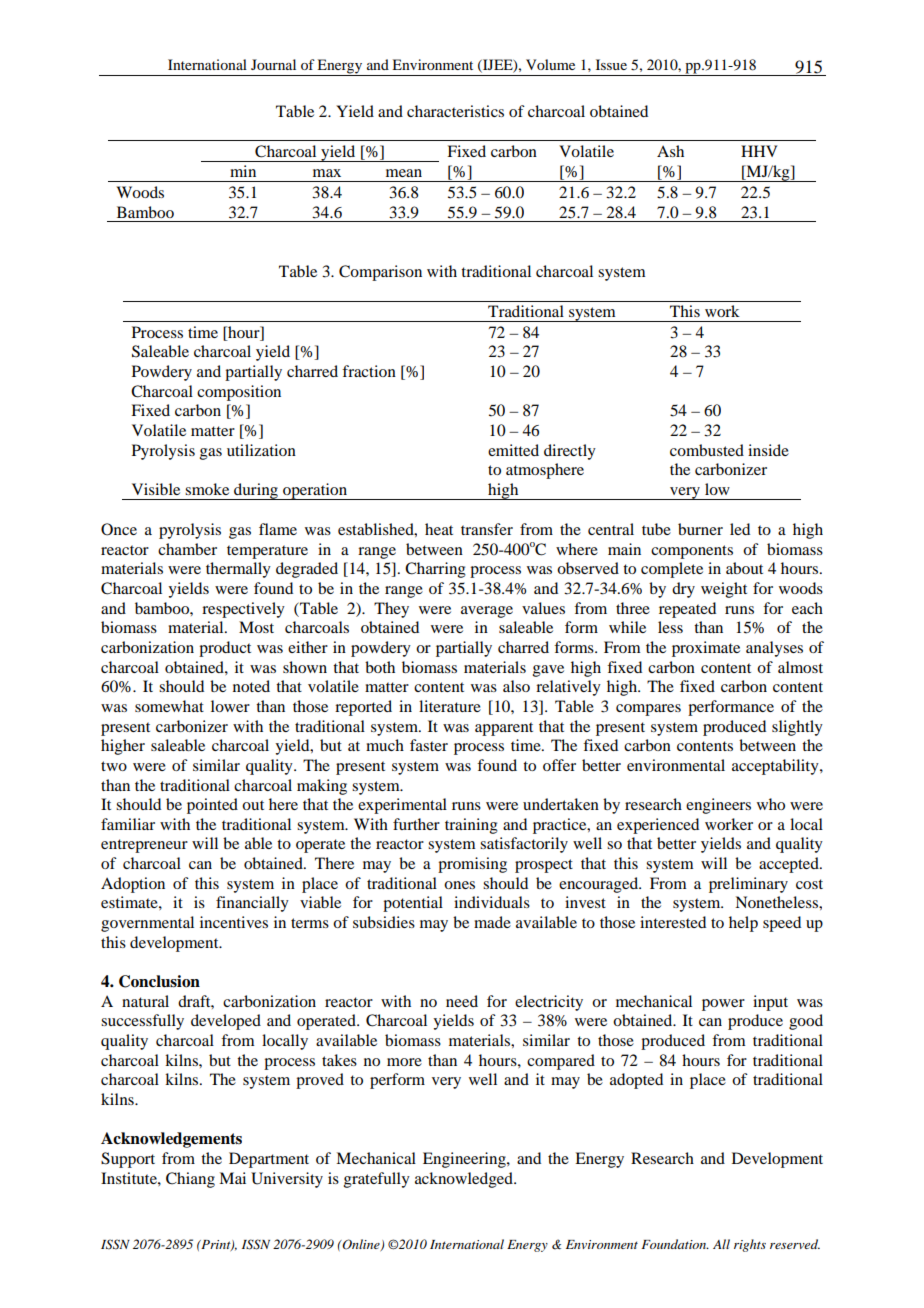  Describe the element at coordinates (465, 1180) in the screenshot. I see `acknowledged` at that location.
